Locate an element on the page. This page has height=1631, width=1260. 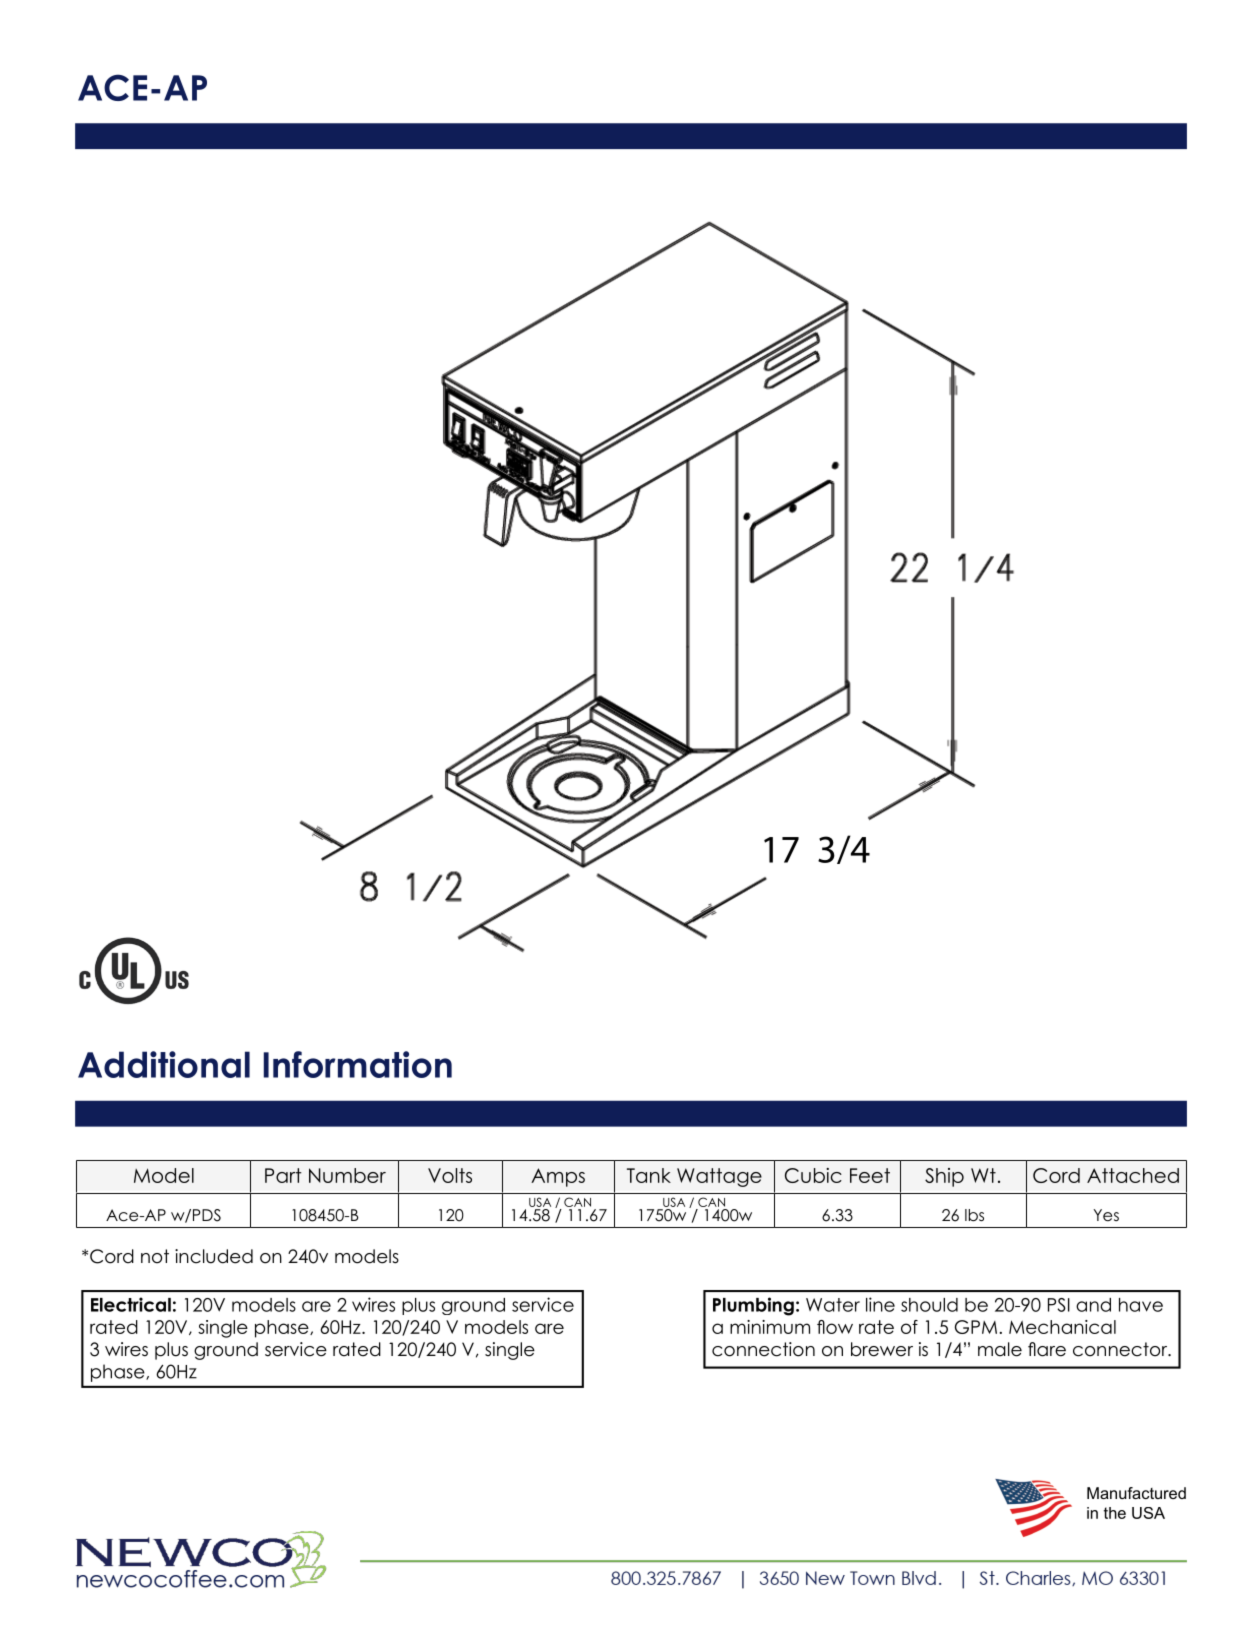
Electrical is located at coordinates (131, 1304).
